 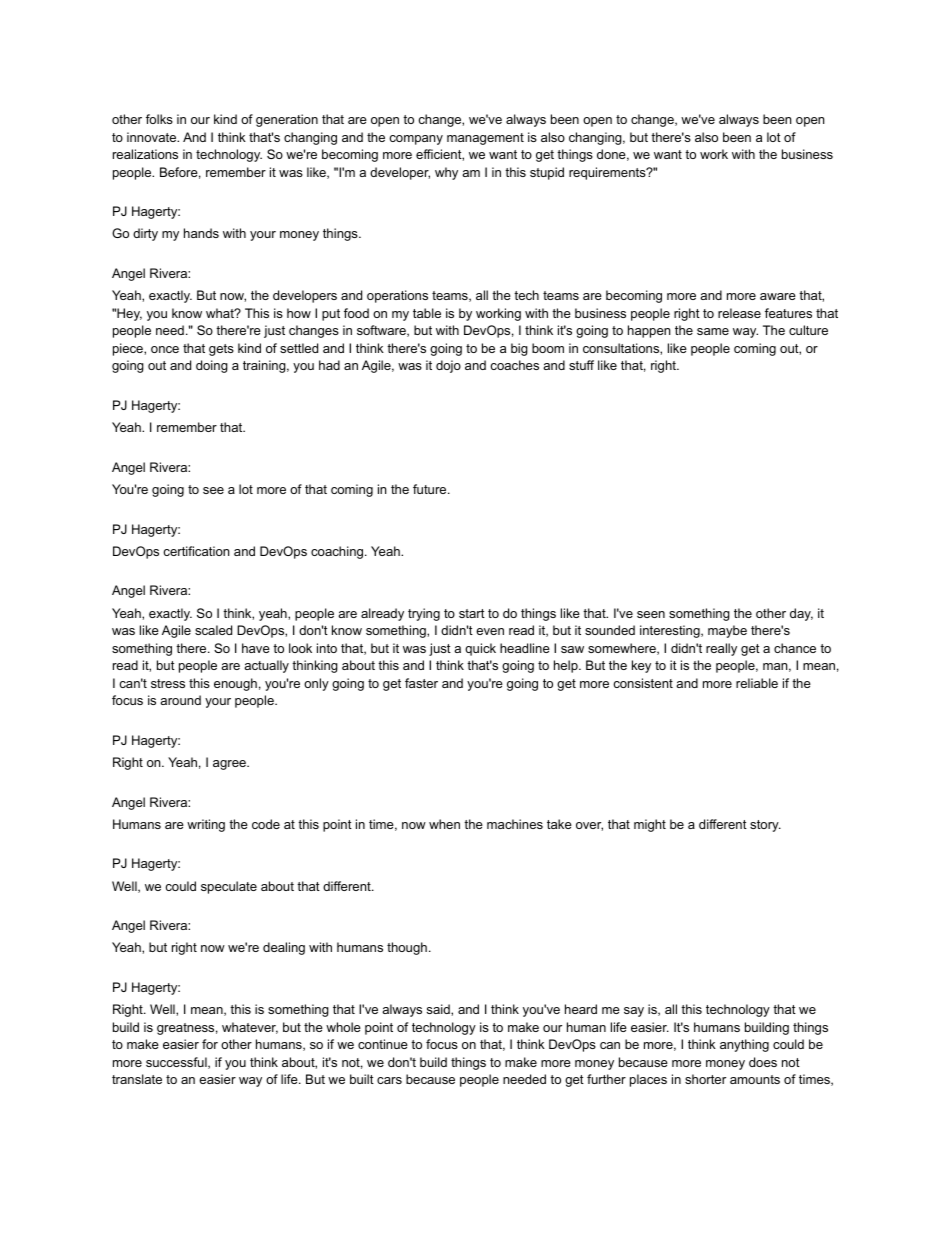 What do you see at coordinates (212, 366) in the page?
I see `doing` at bounding box center [212, 366].
